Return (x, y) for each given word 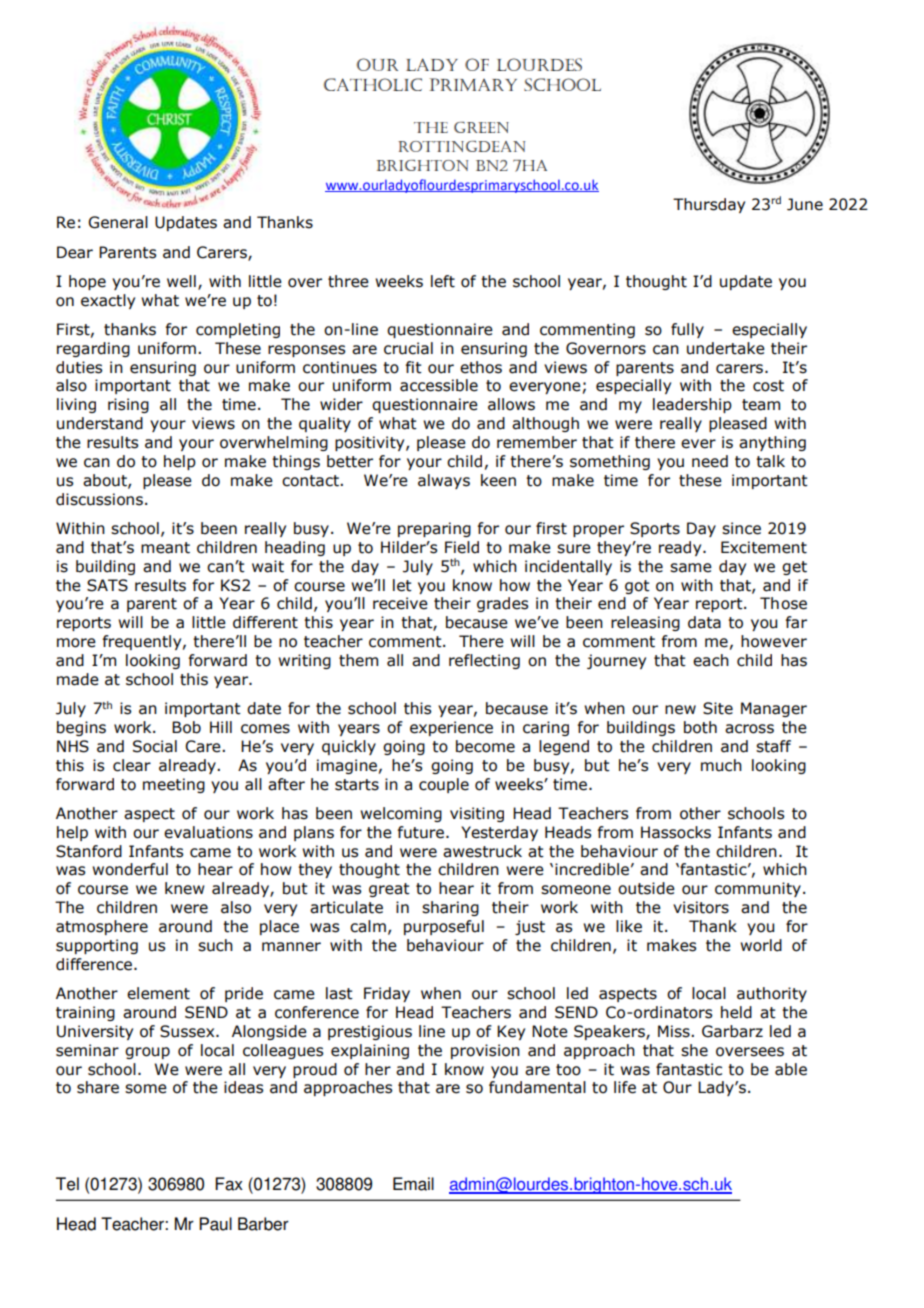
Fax (229, 1184)
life (625, 1087)
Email (413, 1184)
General (118, 222)
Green (481, 127)
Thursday (709, 205)
